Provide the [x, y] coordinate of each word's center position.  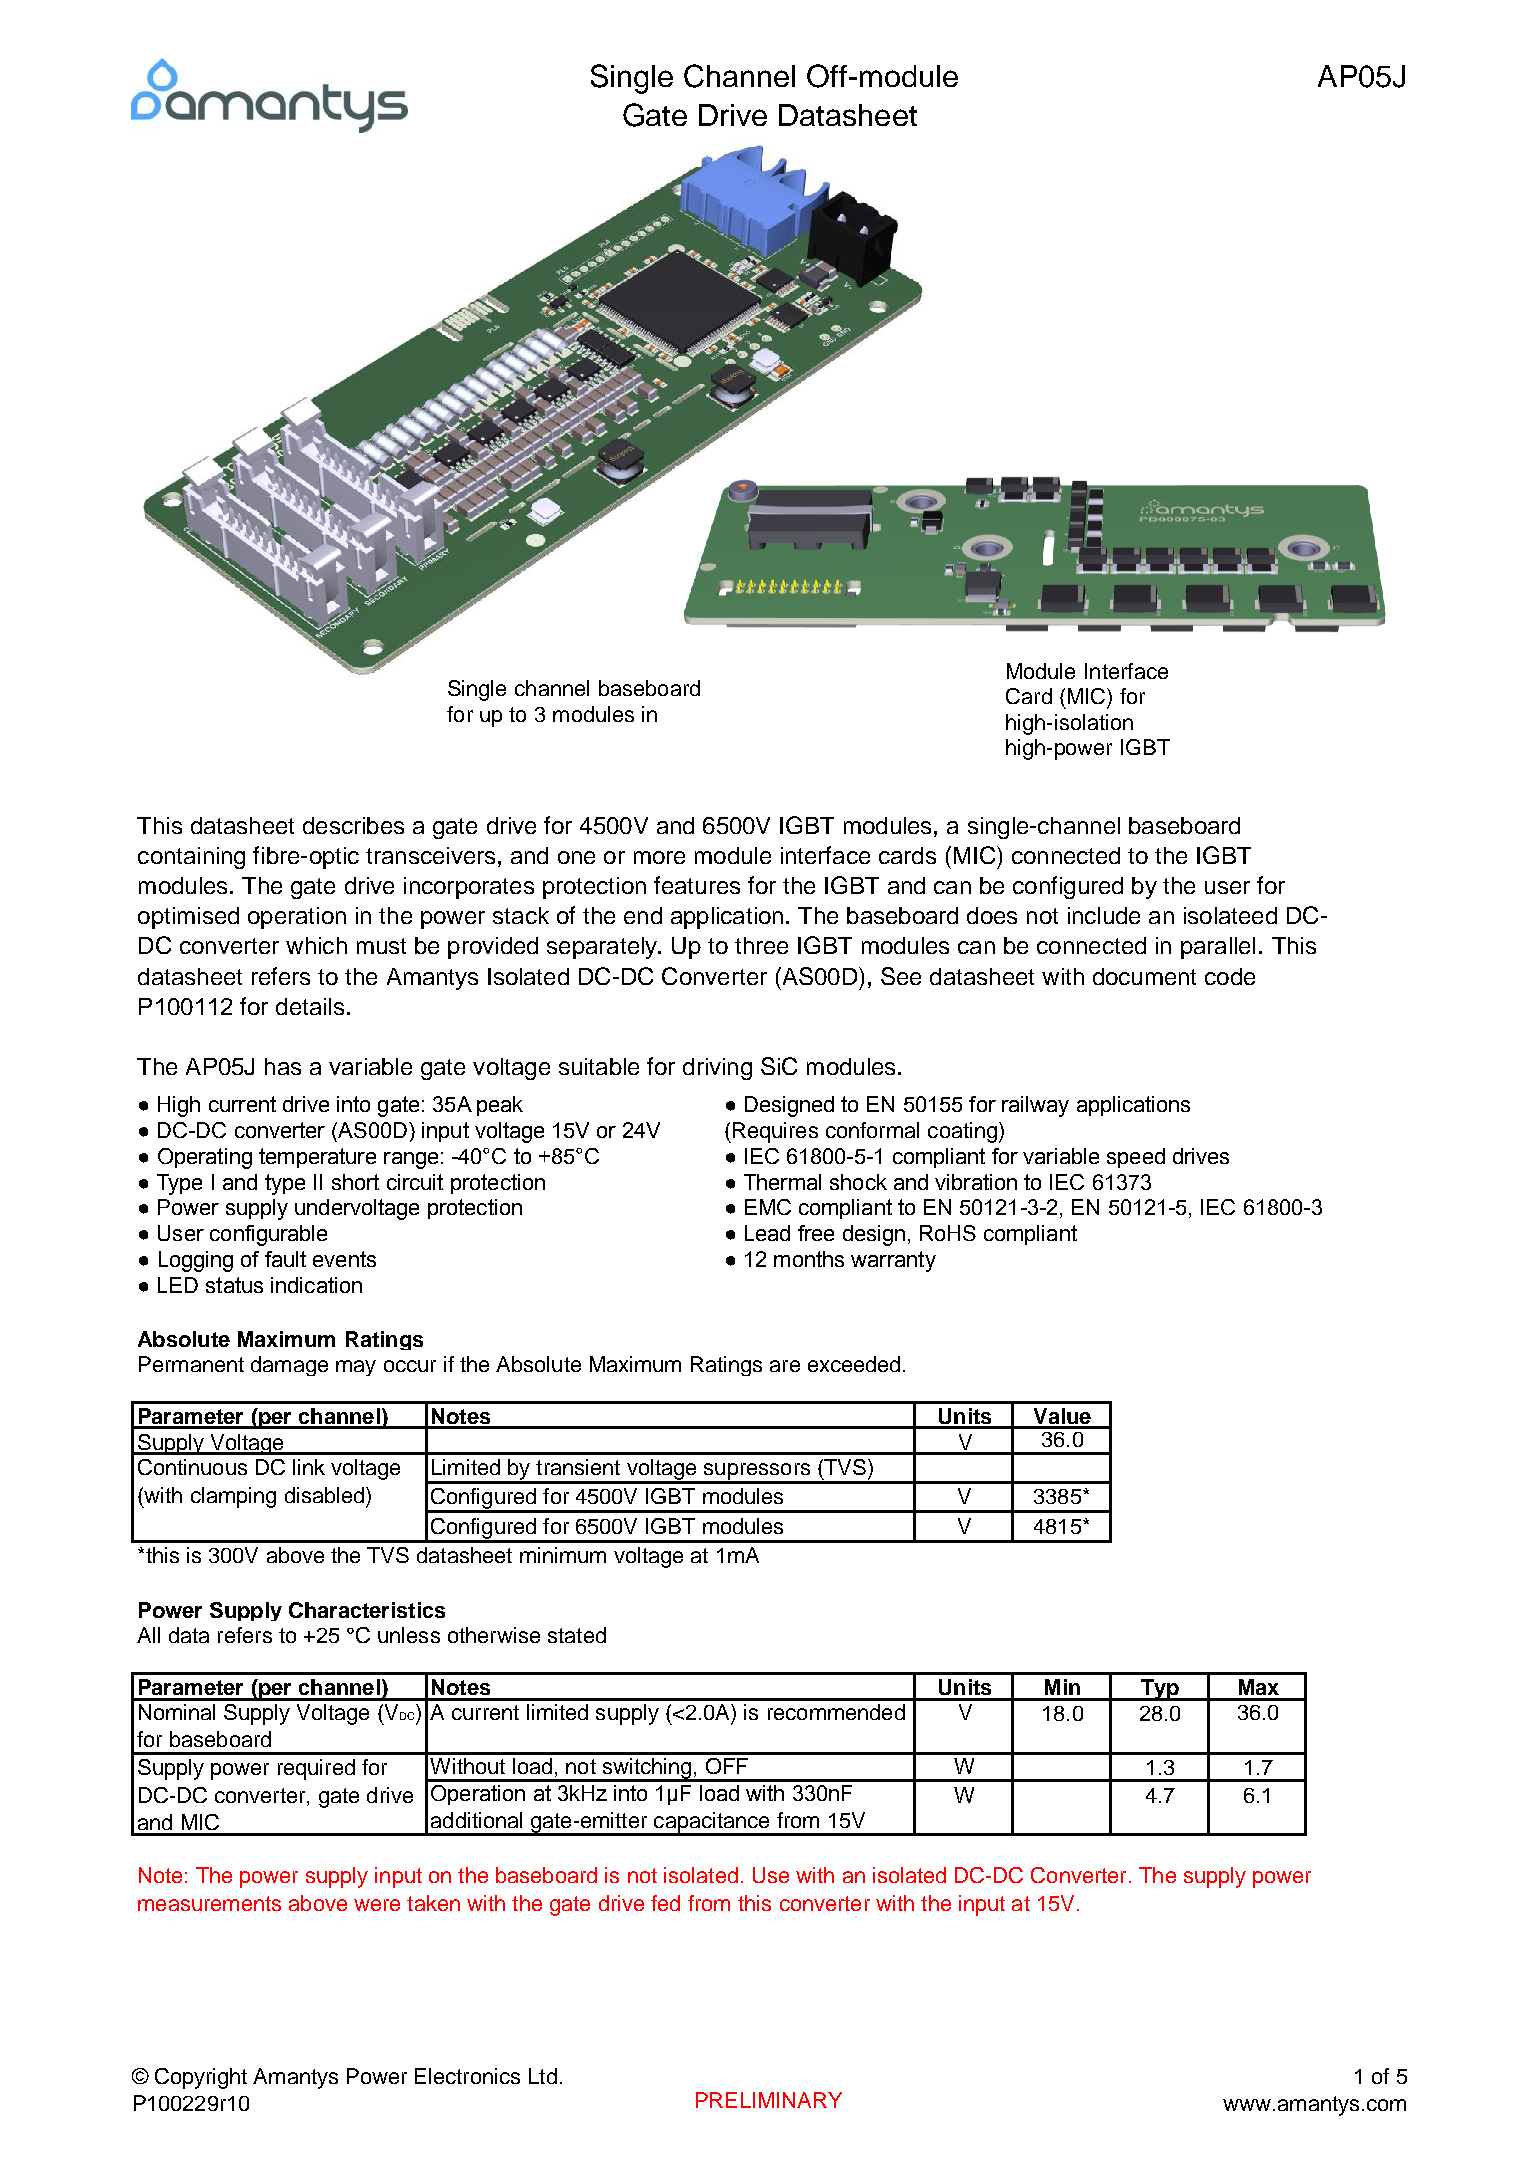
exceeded [854, 1364]
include [1104, 915]
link [309, 1467]
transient [578, 1467]
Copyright [201, 2078]
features [697, 885]
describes [353, 825]
